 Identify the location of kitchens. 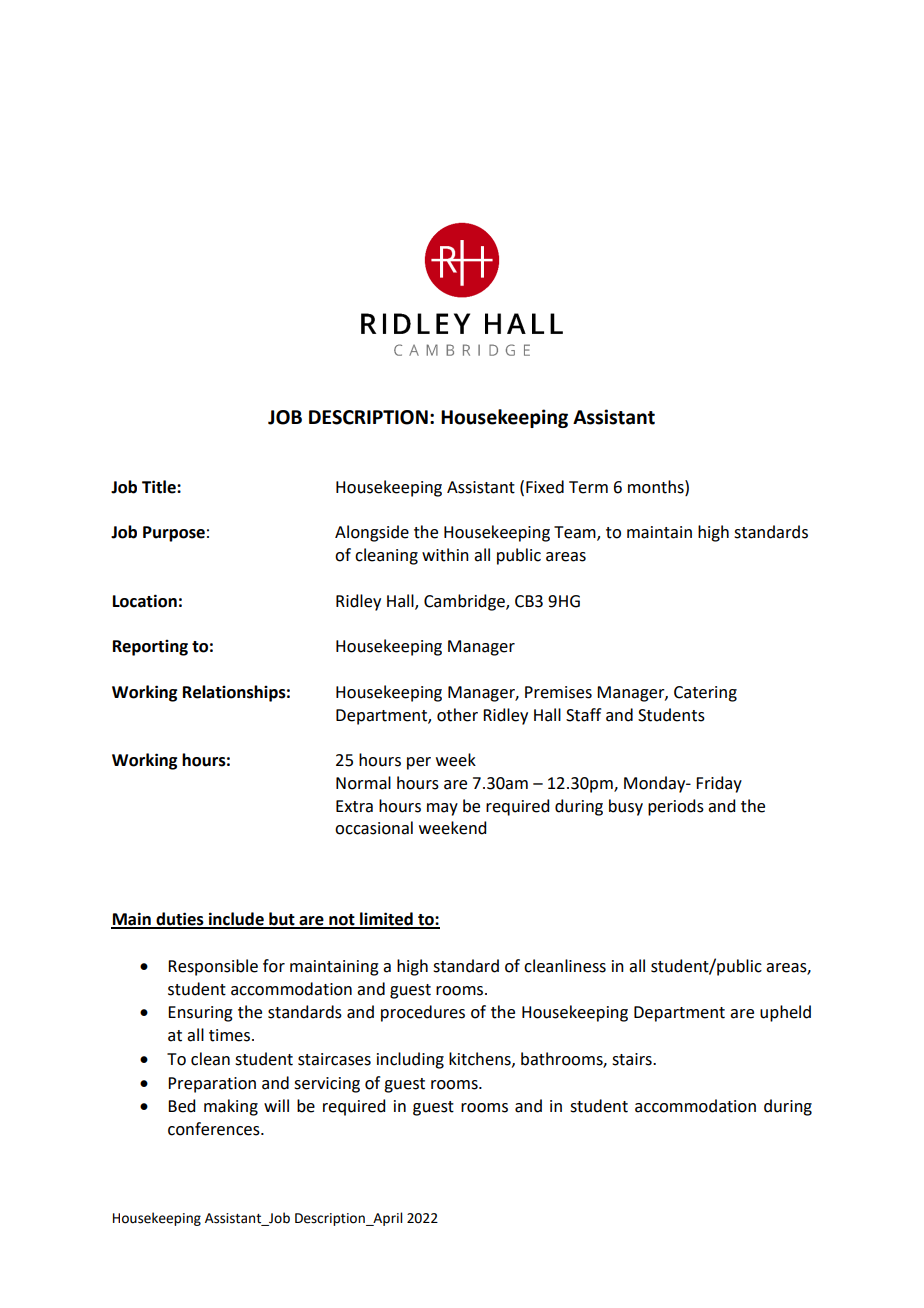
(481, 1059).
